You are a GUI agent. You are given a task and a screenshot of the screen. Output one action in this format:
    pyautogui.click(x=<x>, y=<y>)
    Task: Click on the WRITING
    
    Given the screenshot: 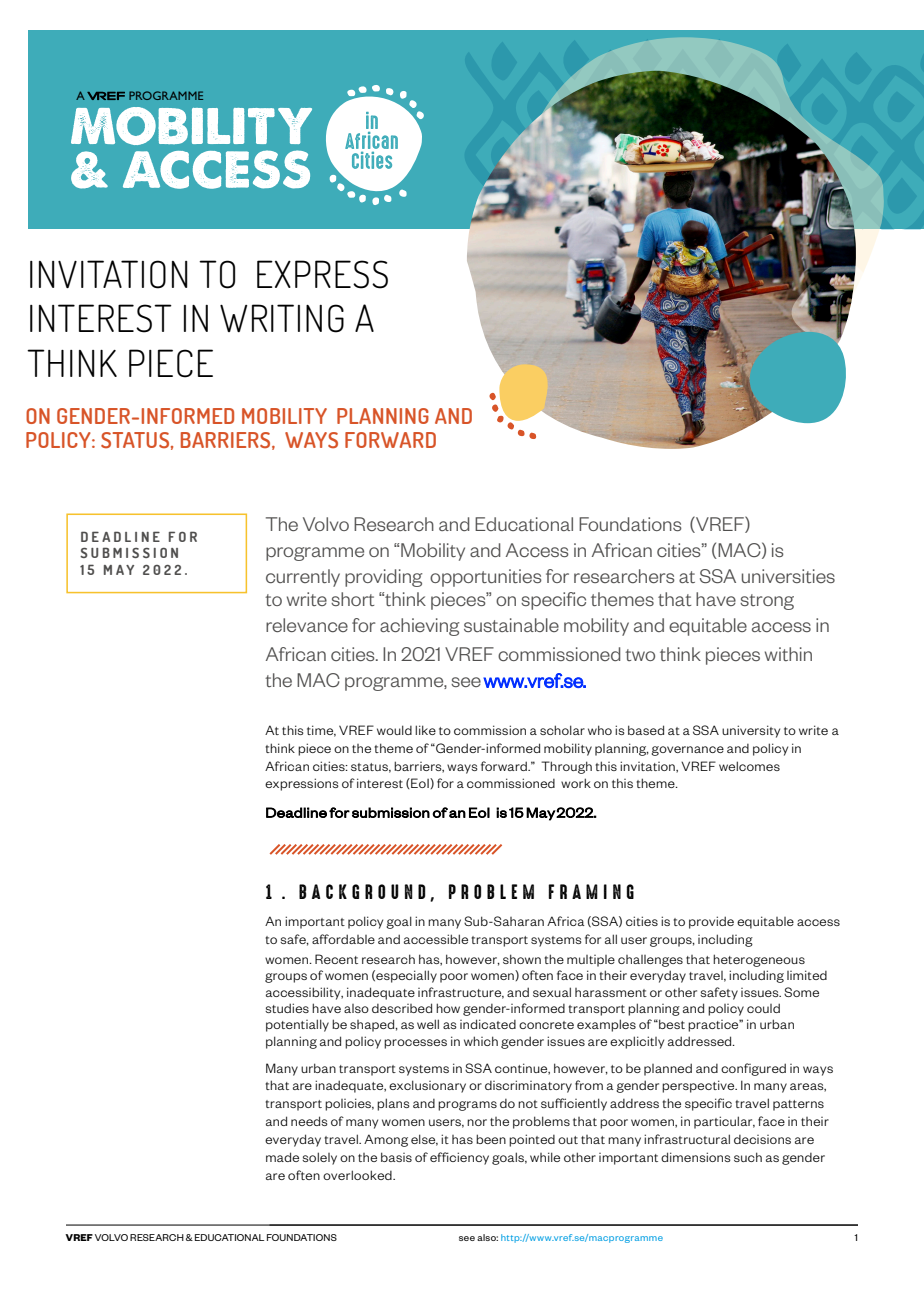 What is the action you would take?
    pyautogui.click(x=282, y=318)
